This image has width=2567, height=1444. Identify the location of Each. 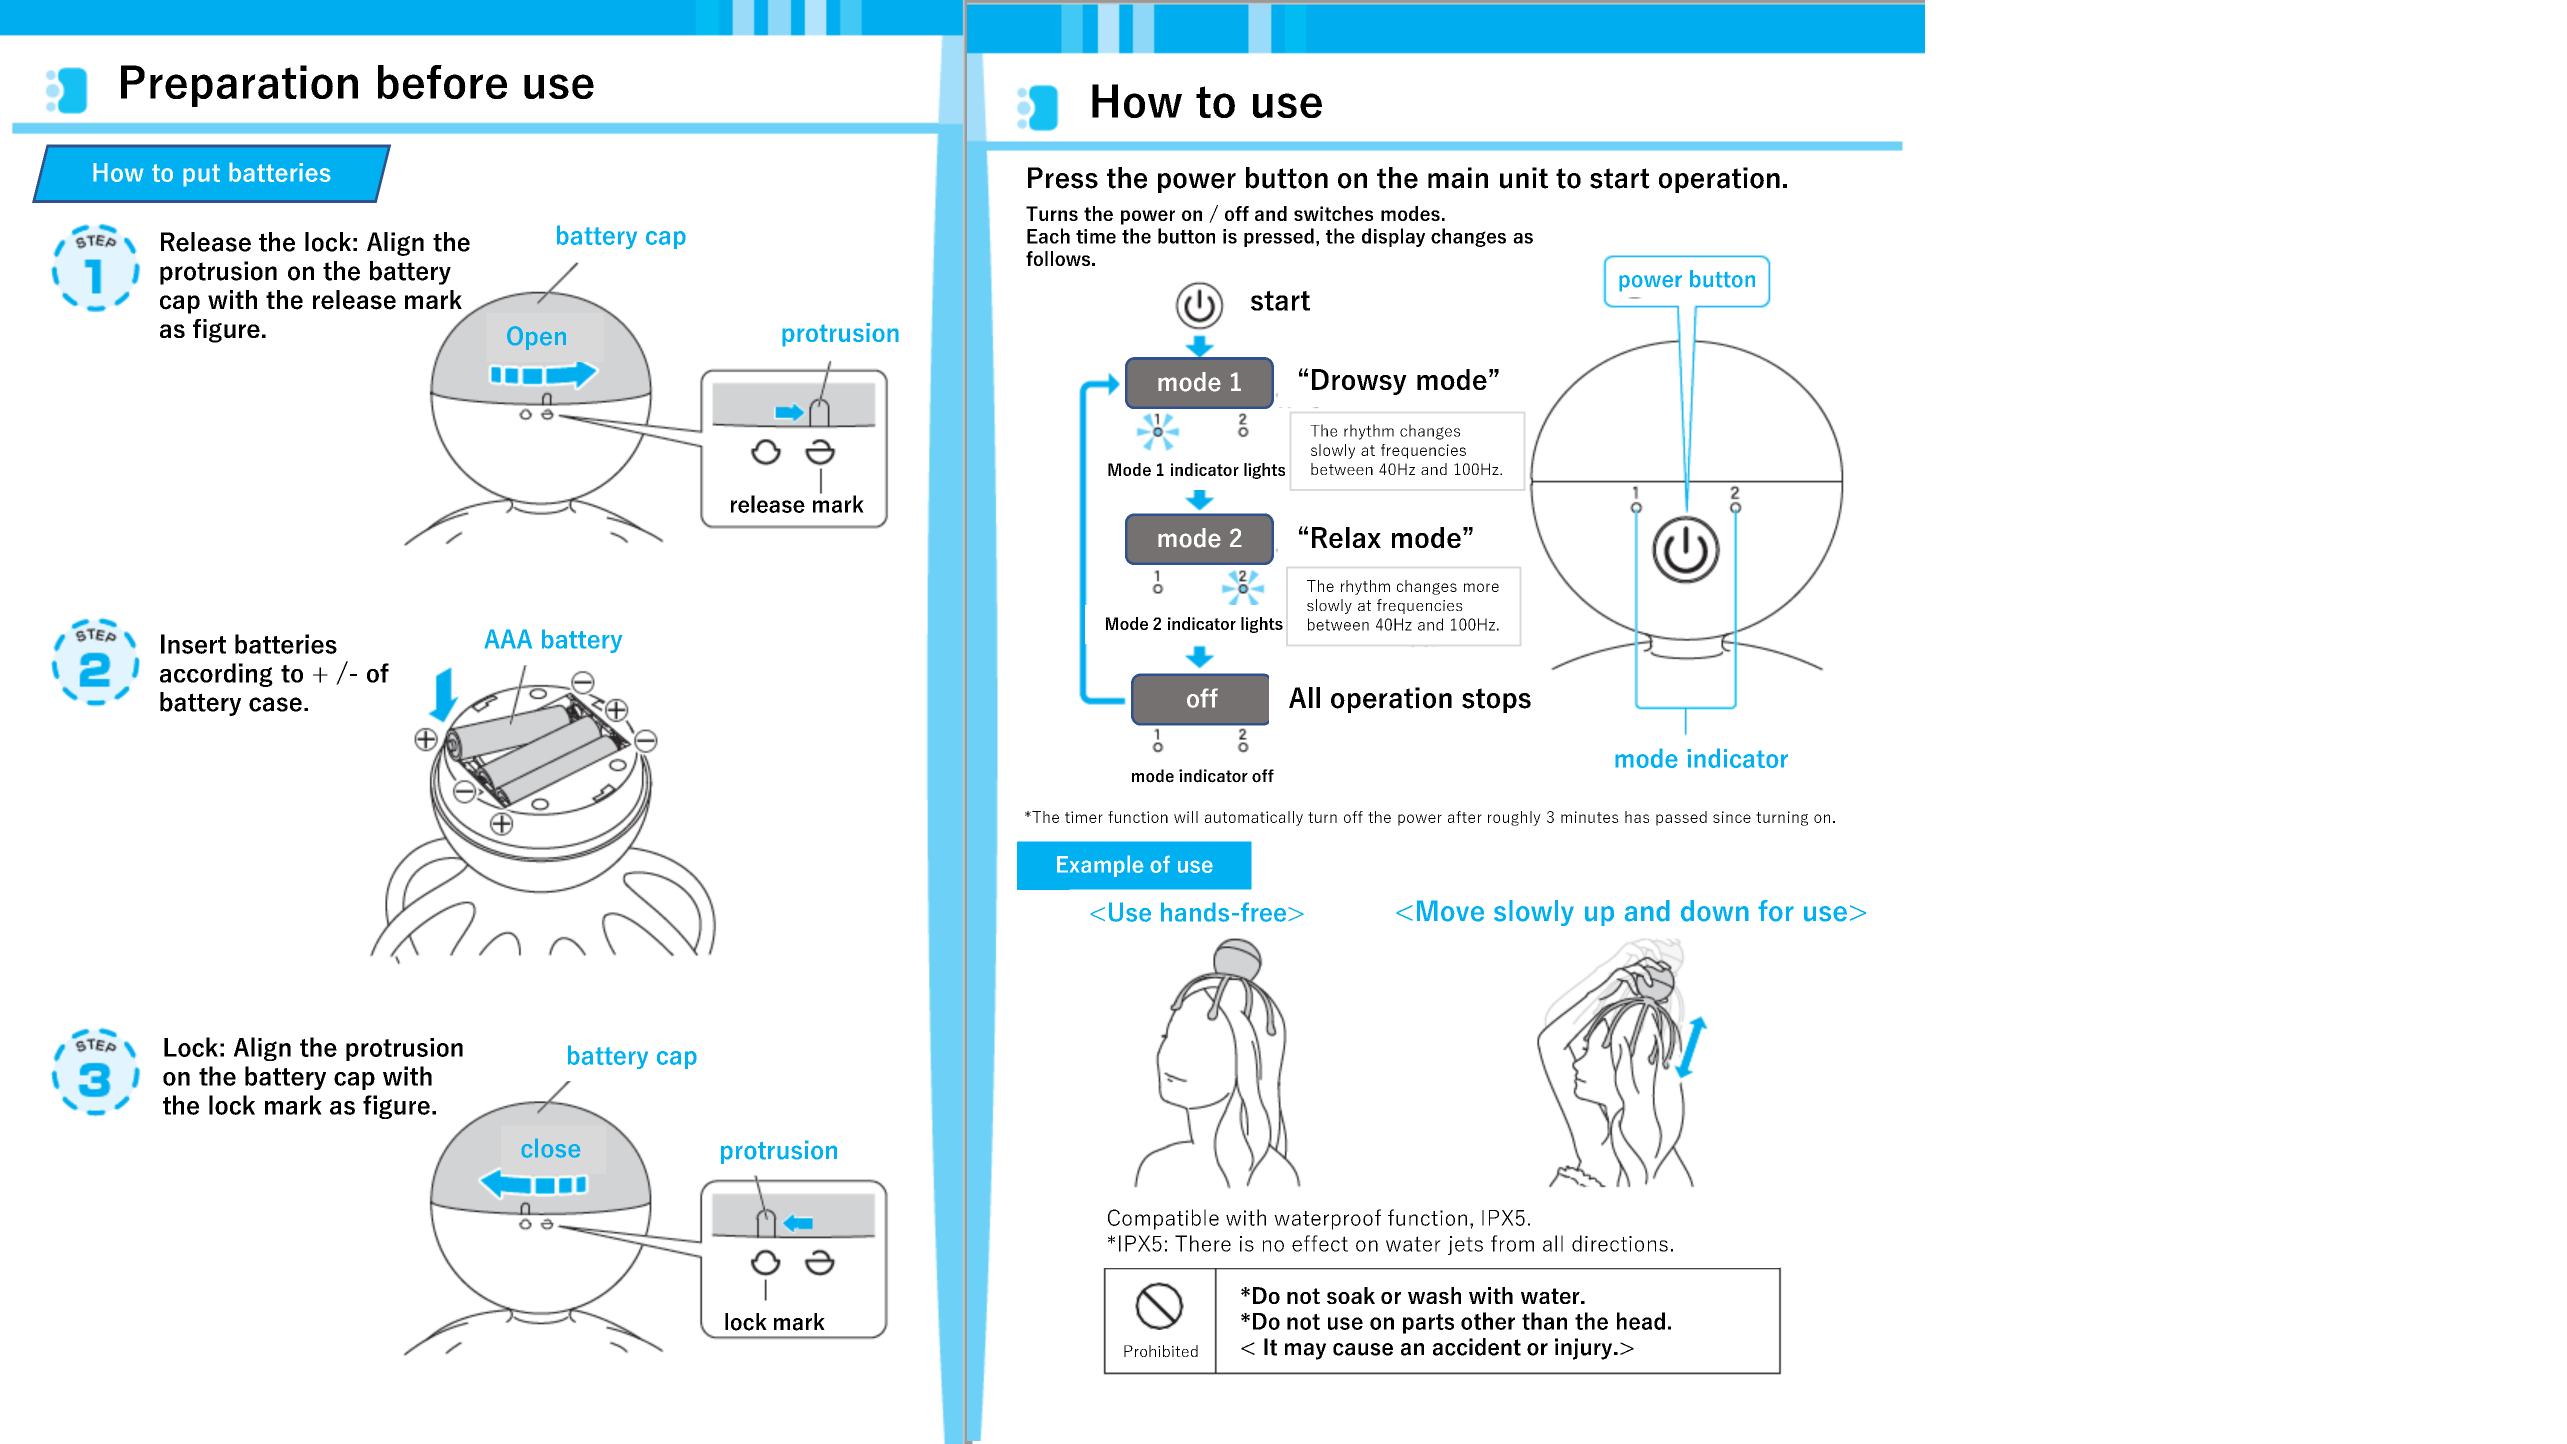
(1048, 236).
